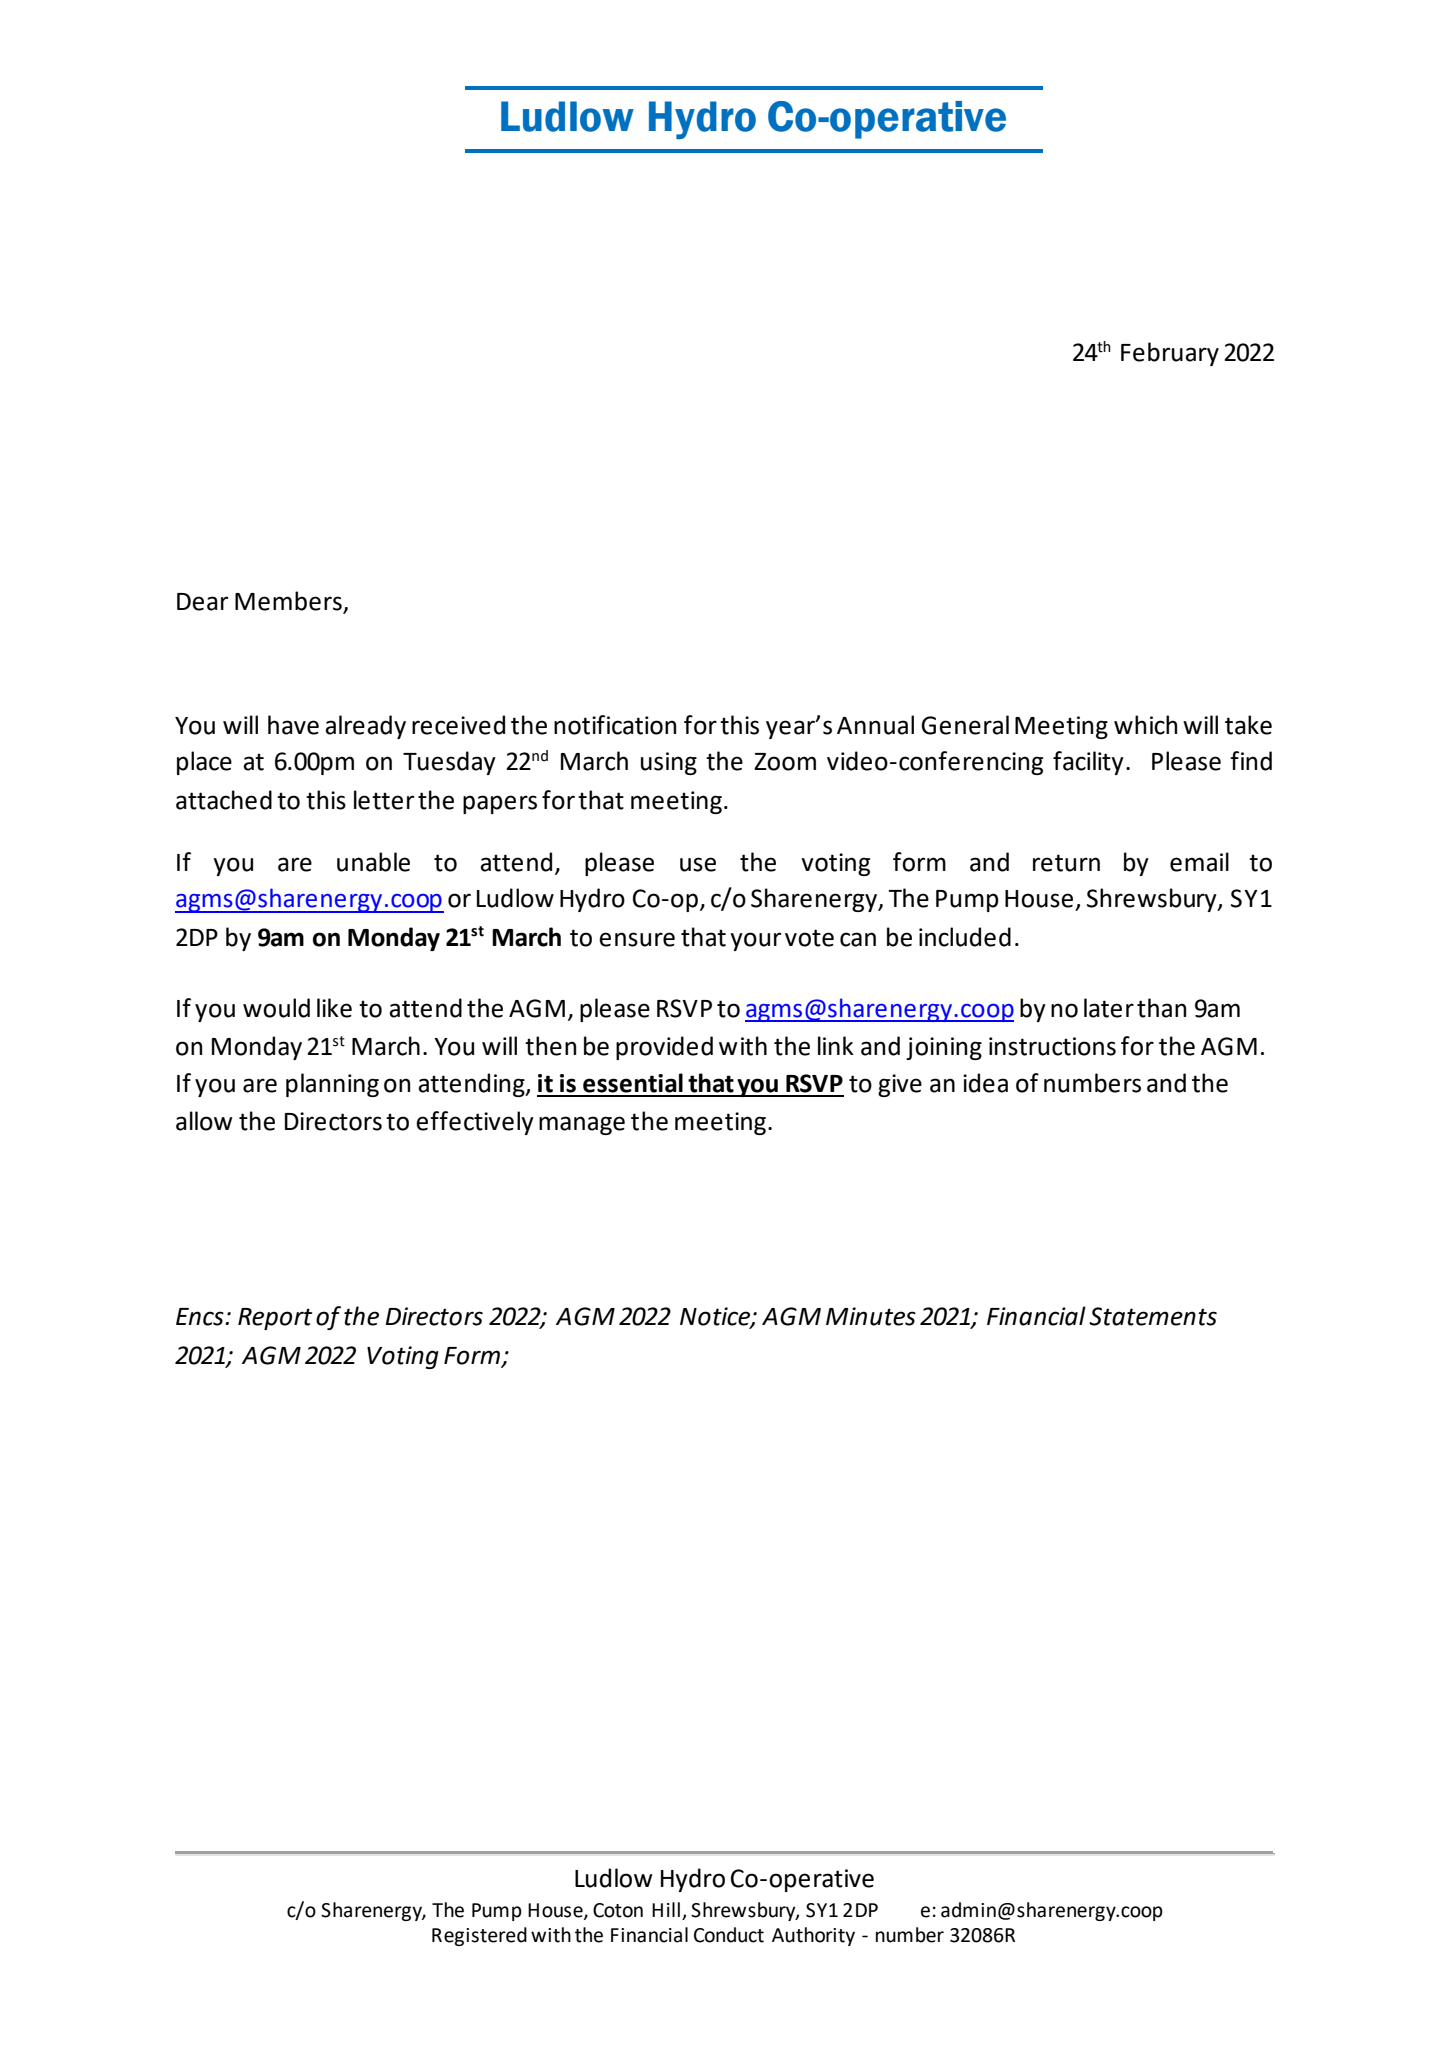  I want to click on Registered, so click(479, 1936).
